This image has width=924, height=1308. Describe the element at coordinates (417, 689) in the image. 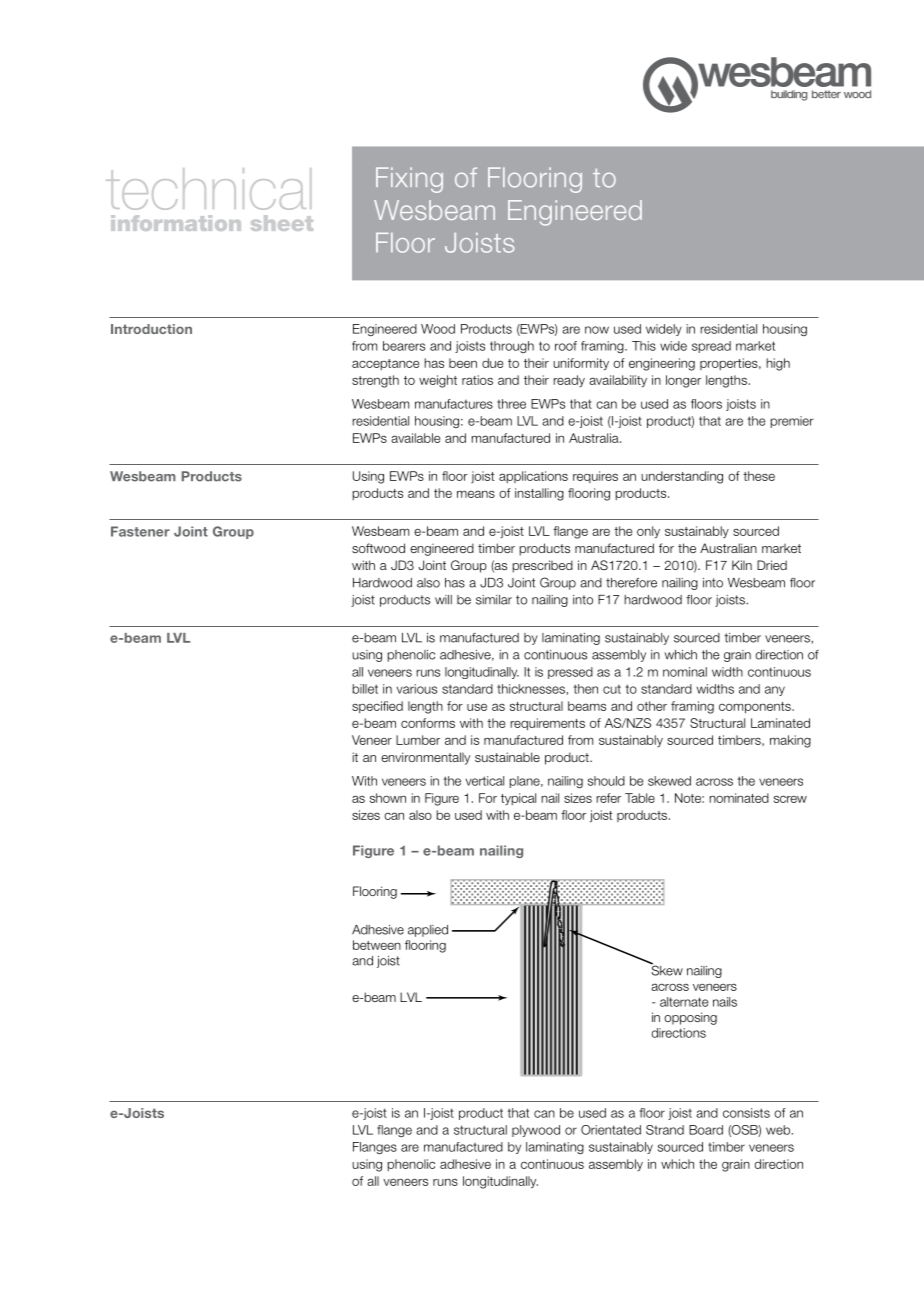

I see `various` at that location.
